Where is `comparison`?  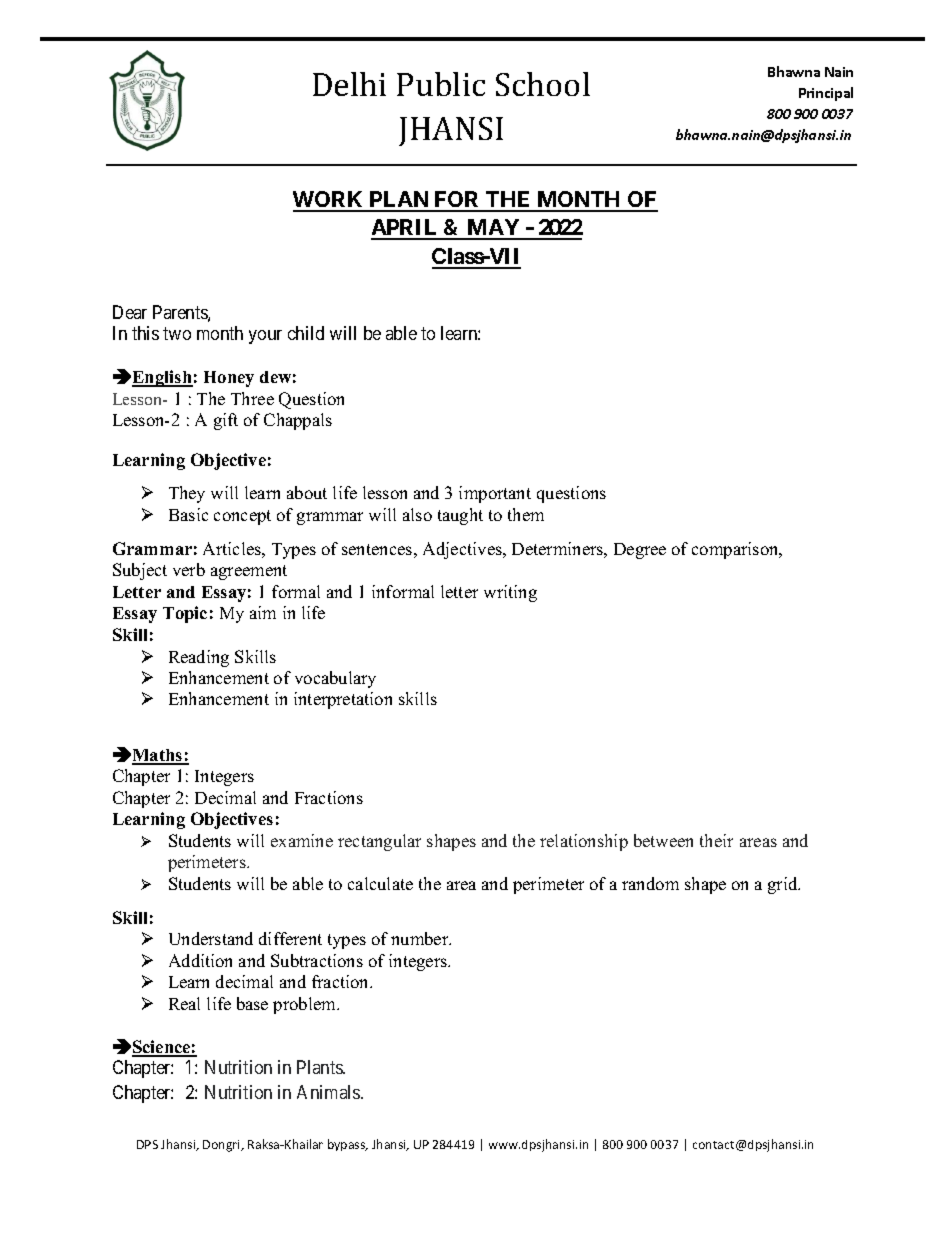
comparison is located at coordinates (736, 550).
